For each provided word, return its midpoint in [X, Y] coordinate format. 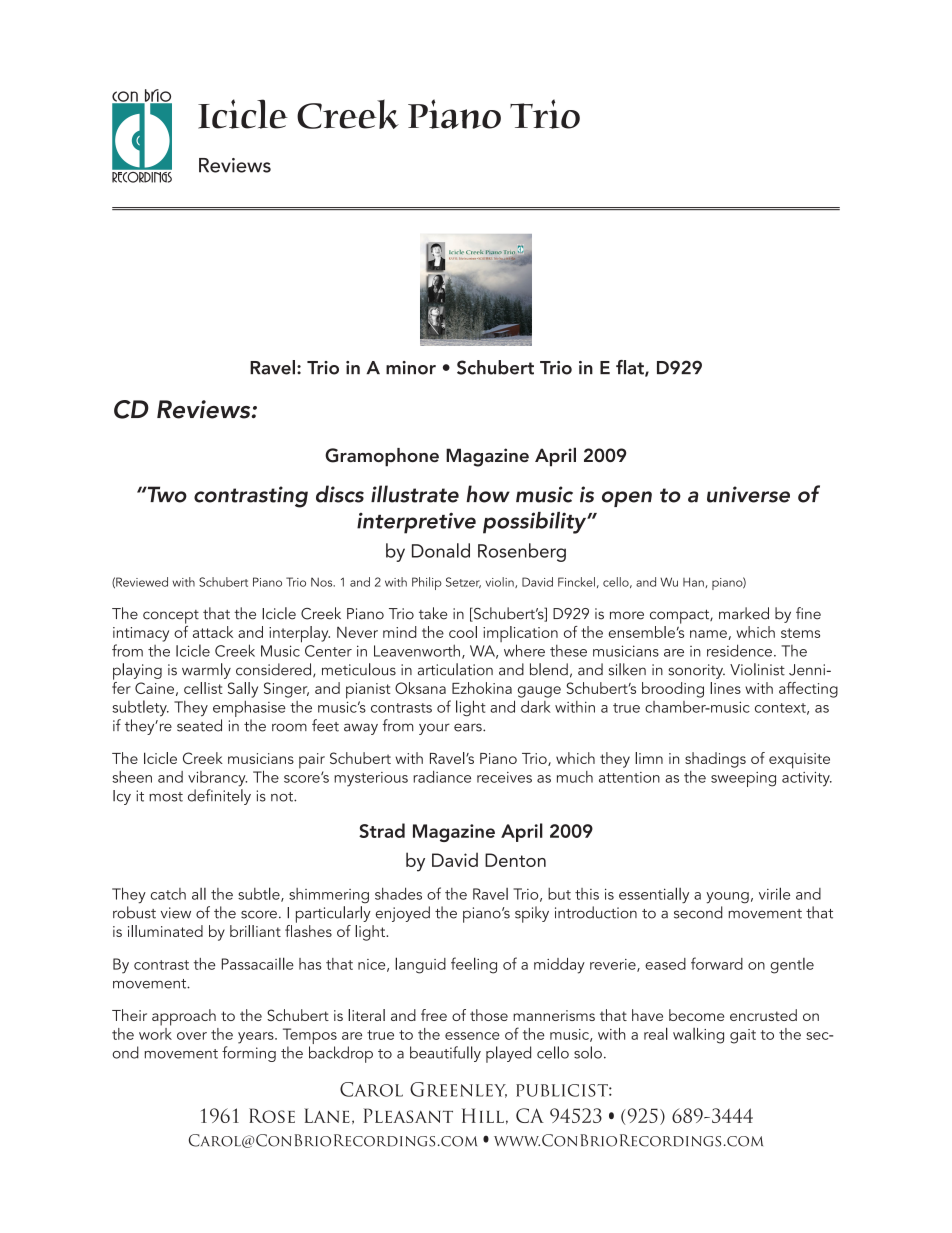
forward [717, 963]
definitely [219, 797]
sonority [696, 671]
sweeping [743, 779]
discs [340, 494]
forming [249, 1054]
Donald [441, 550]
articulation [455, 669]
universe [748, 494]
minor [411, 368]
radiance [442, 777]
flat [631, 368]
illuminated [165, 931]
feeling [474, 965]
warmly [206, 671]
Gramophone [382, 457]
